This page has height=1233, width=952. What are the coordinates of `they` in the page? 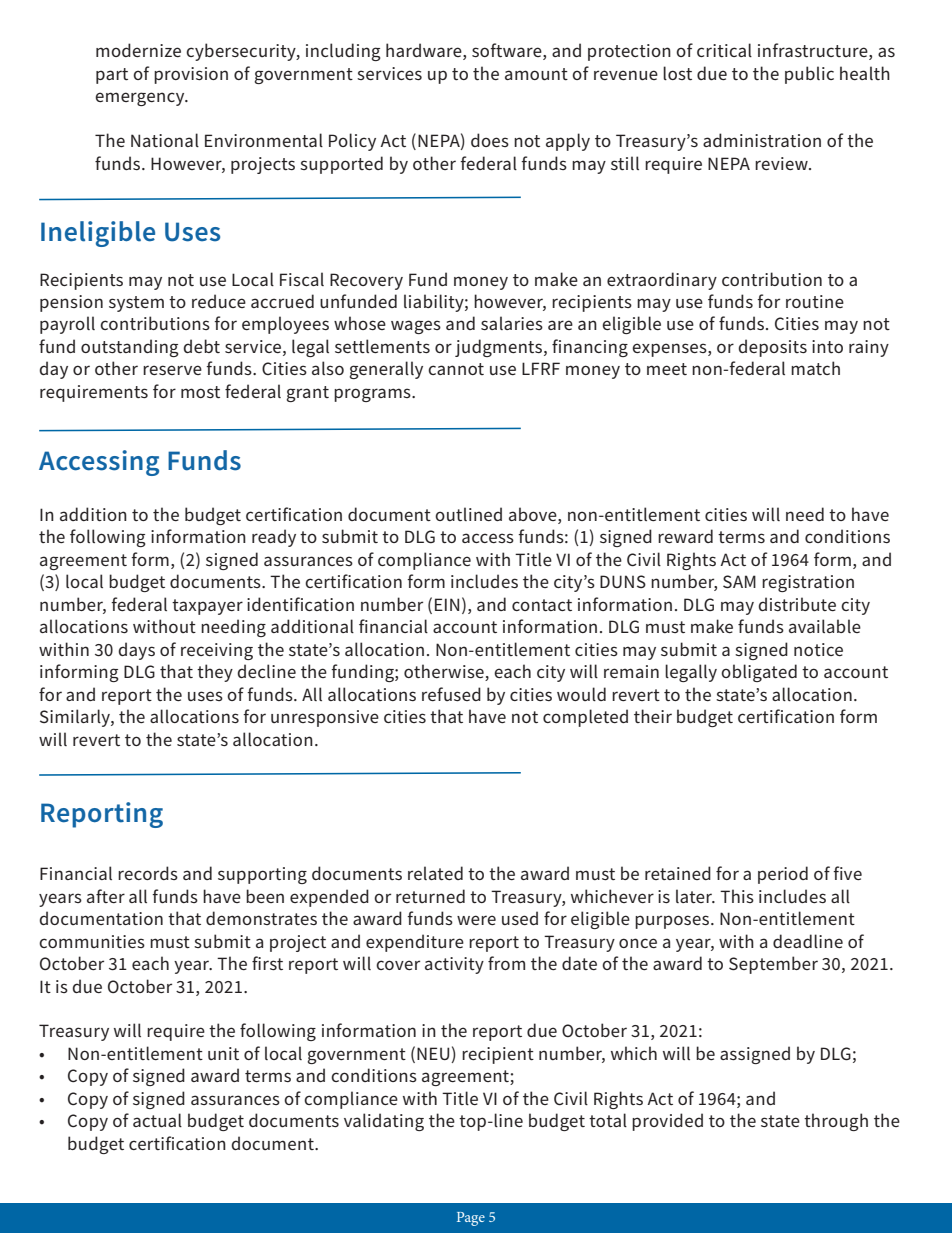 It's located at (215, 673).
